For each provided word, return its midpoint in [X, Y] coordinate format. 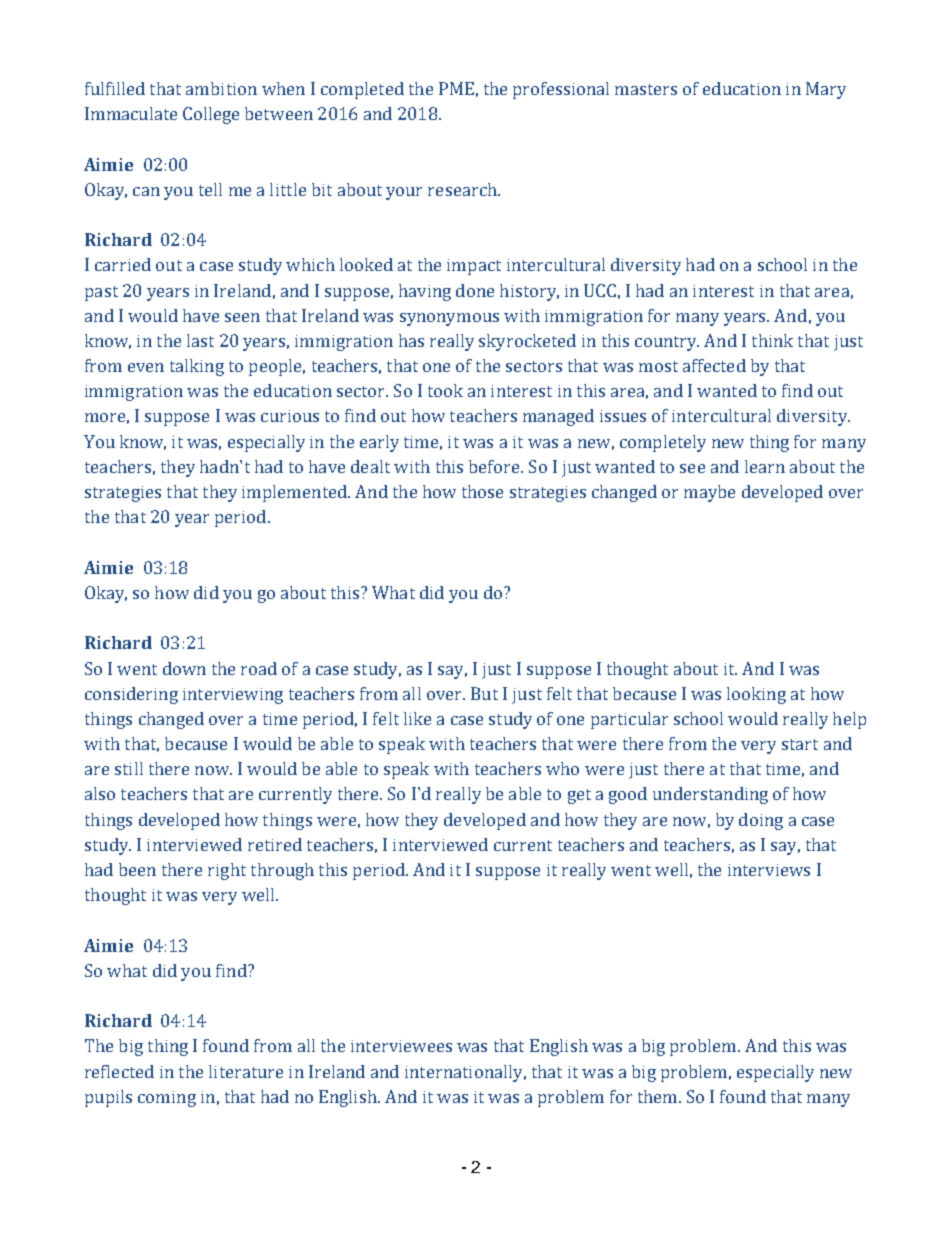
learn [765, 466]
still [129, 768]
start [800, 744]
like [417, 718]
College [211, 115]
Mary [826, 90]
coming [167, 1099]
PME [456, 88]
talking [197, 367]
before [495, 466]
